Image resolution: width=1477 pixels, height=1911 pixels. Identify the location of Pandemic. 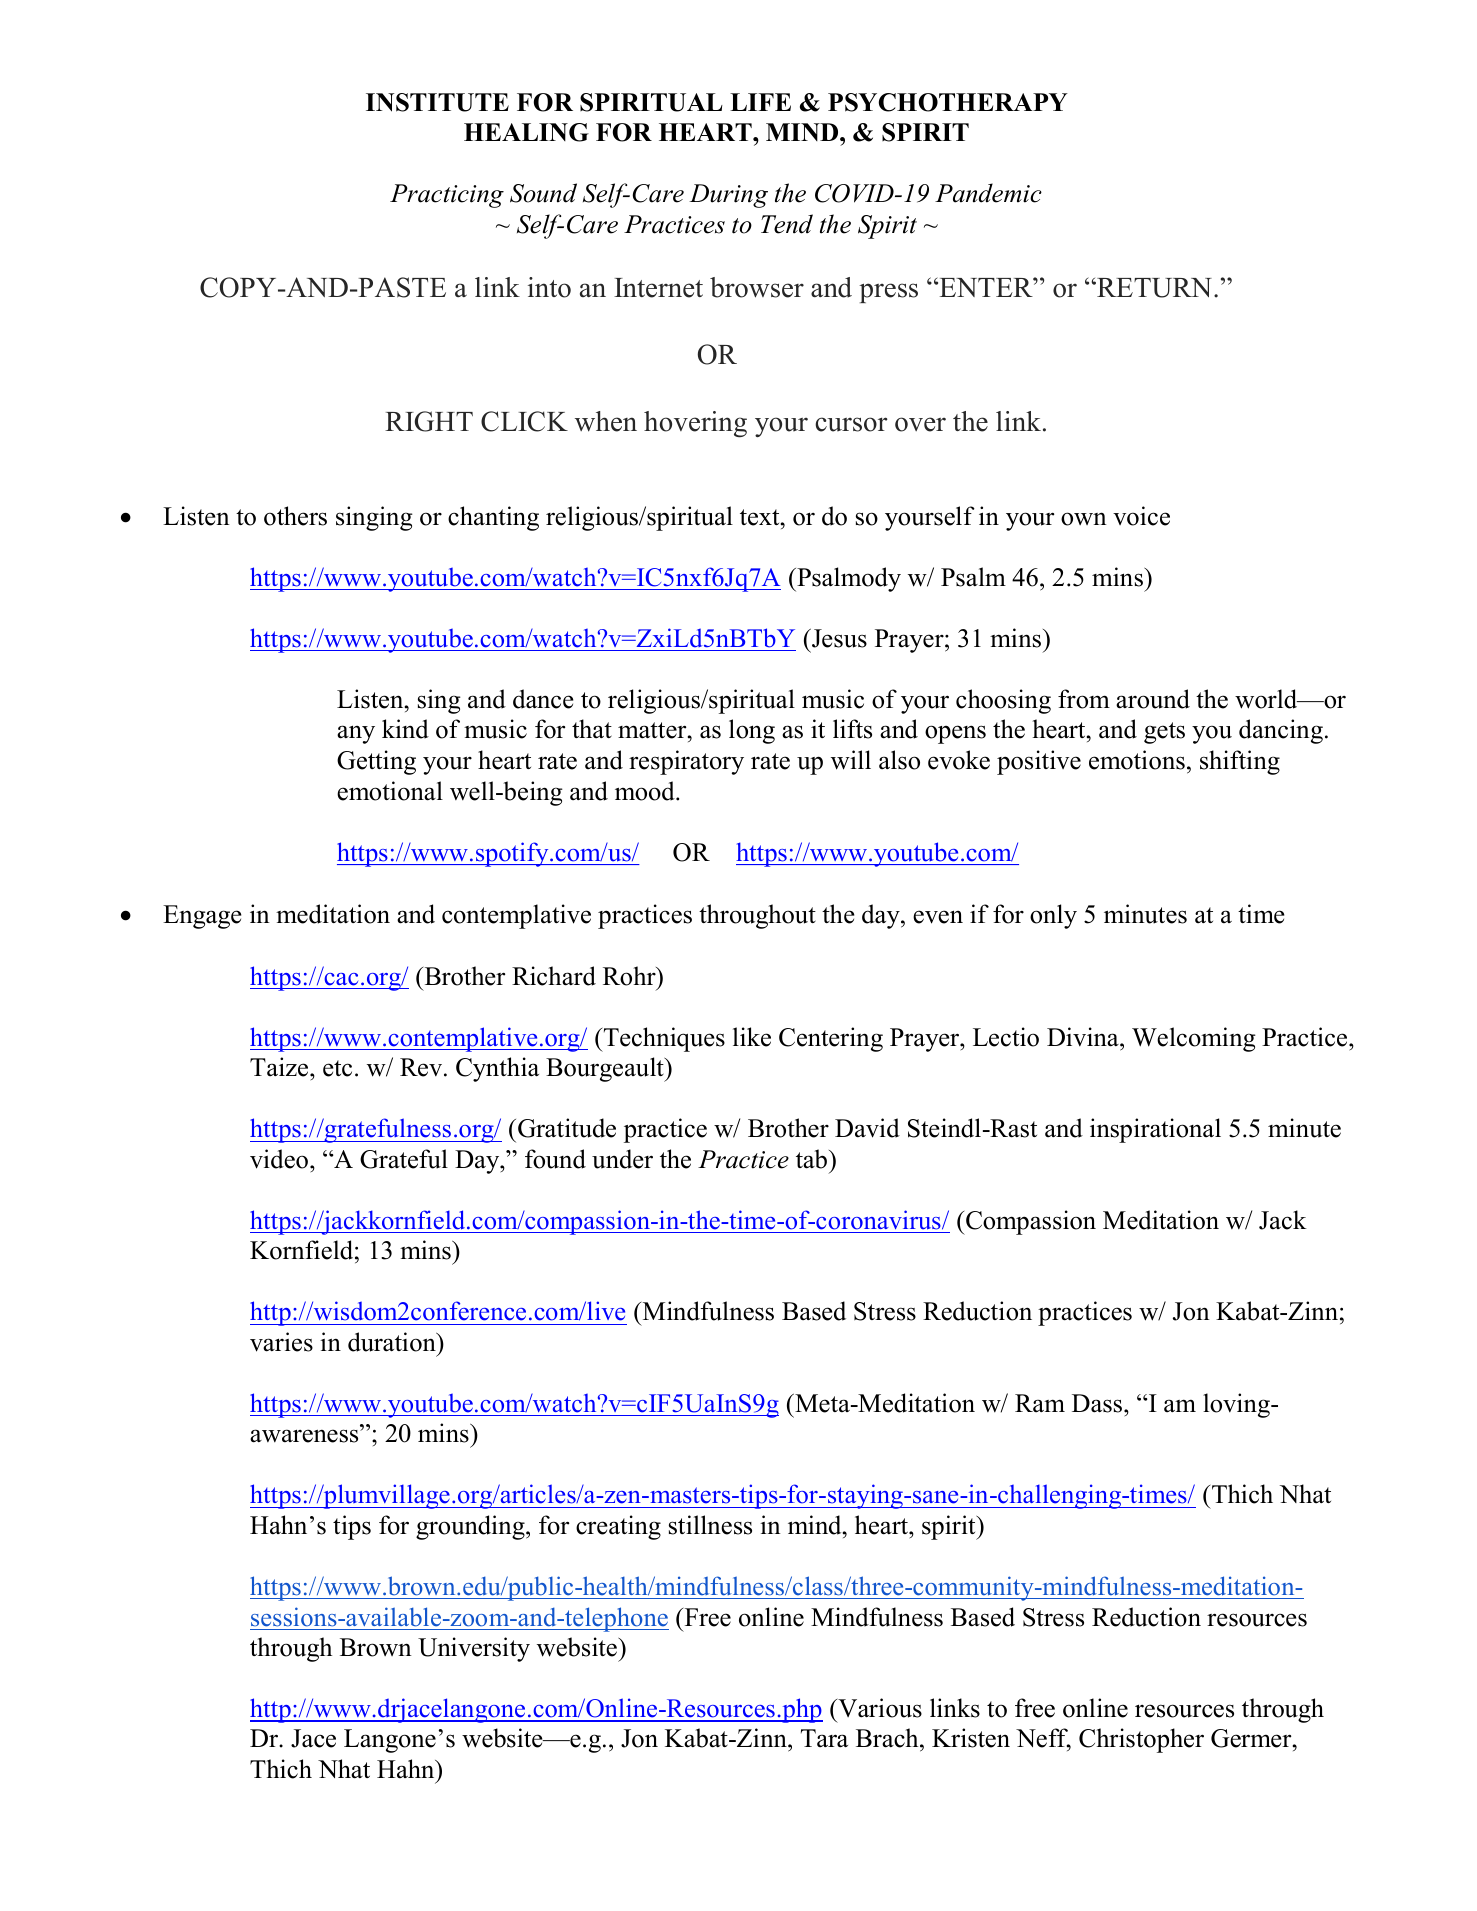
(988, 193).
